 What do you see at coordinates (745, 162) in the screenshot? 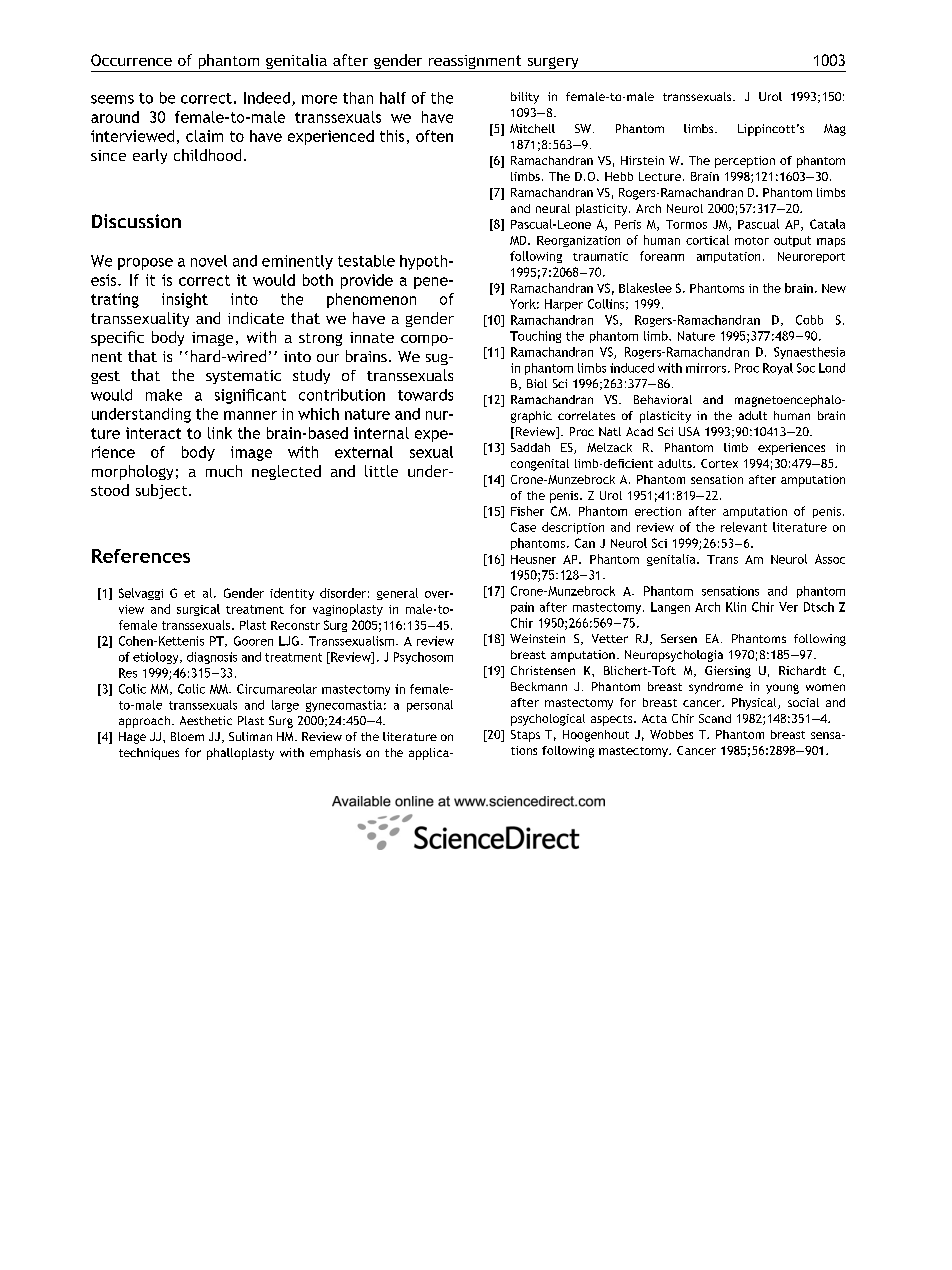
I see `perception` at bounding box center [745, 162].
